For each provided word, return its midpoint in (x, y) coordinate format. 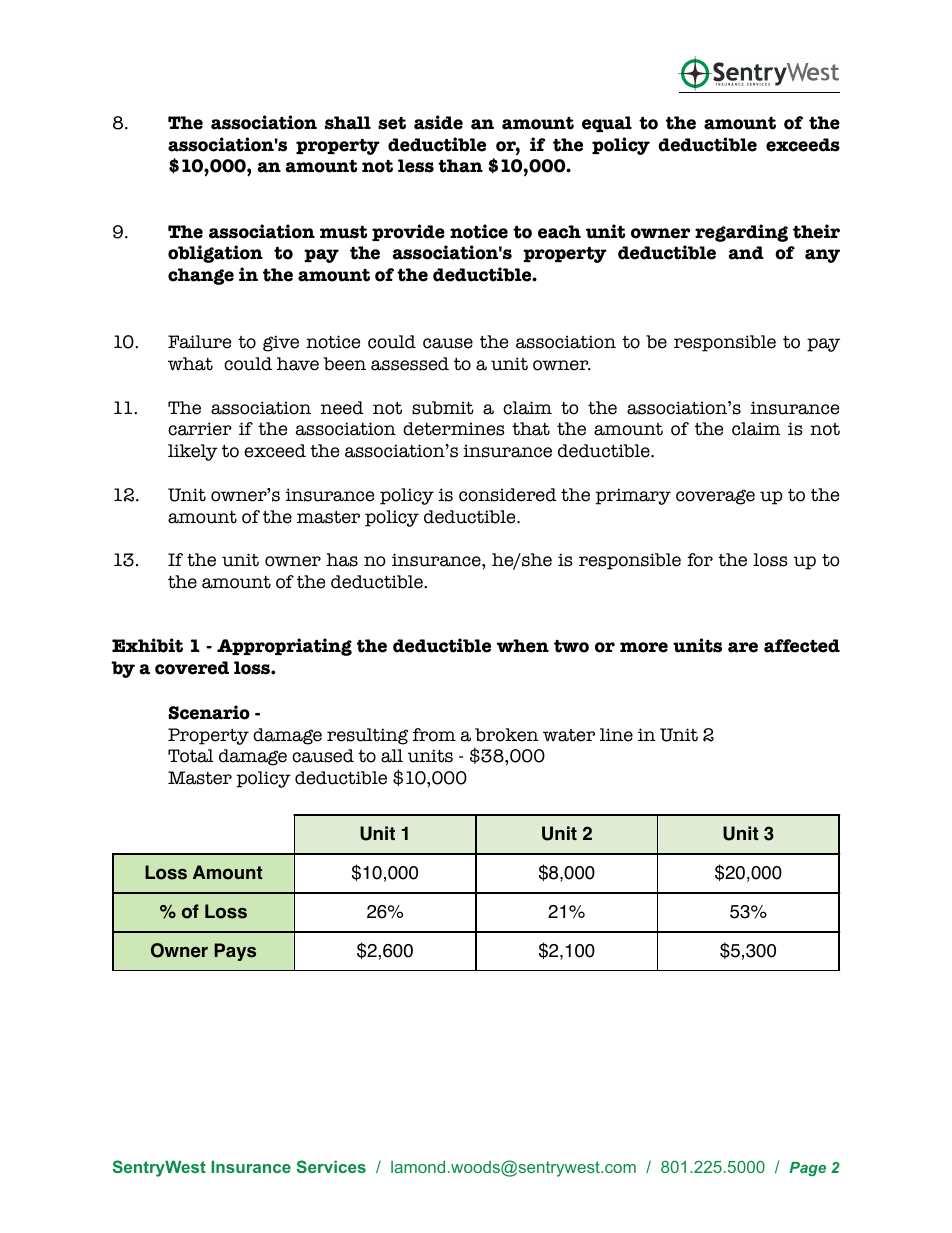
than (460, 166)
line (616, 735)
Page (808, 1169)
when (523, 646)
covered (192, 668)
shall (348, 123)
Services (331, 1166)
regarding (741, 233)
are (743, 647)
